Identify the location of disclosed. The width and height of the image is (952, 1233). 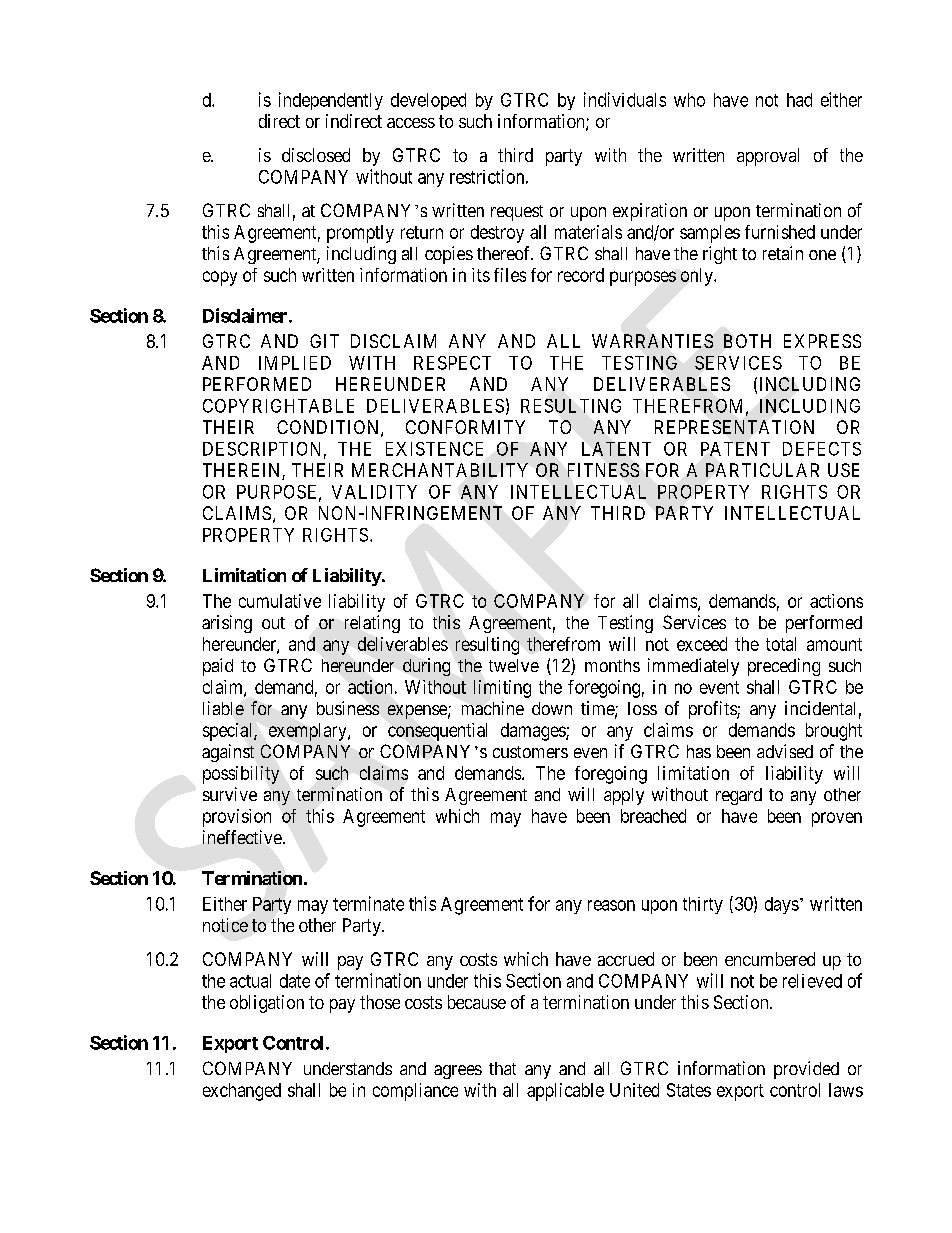
(316, 155).
